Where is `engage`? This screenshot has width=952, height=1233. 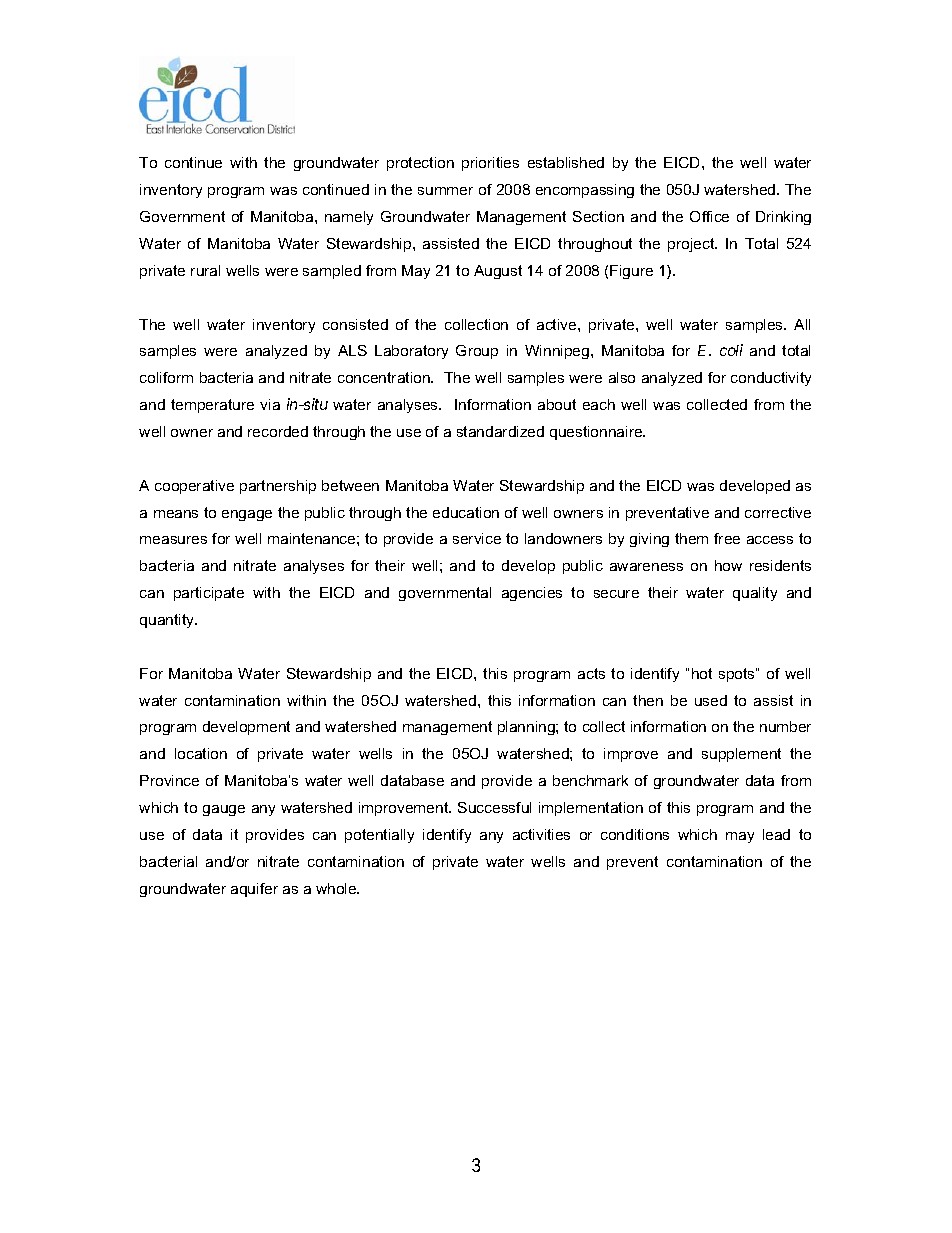 engage is located at coordinates (247, 515).
